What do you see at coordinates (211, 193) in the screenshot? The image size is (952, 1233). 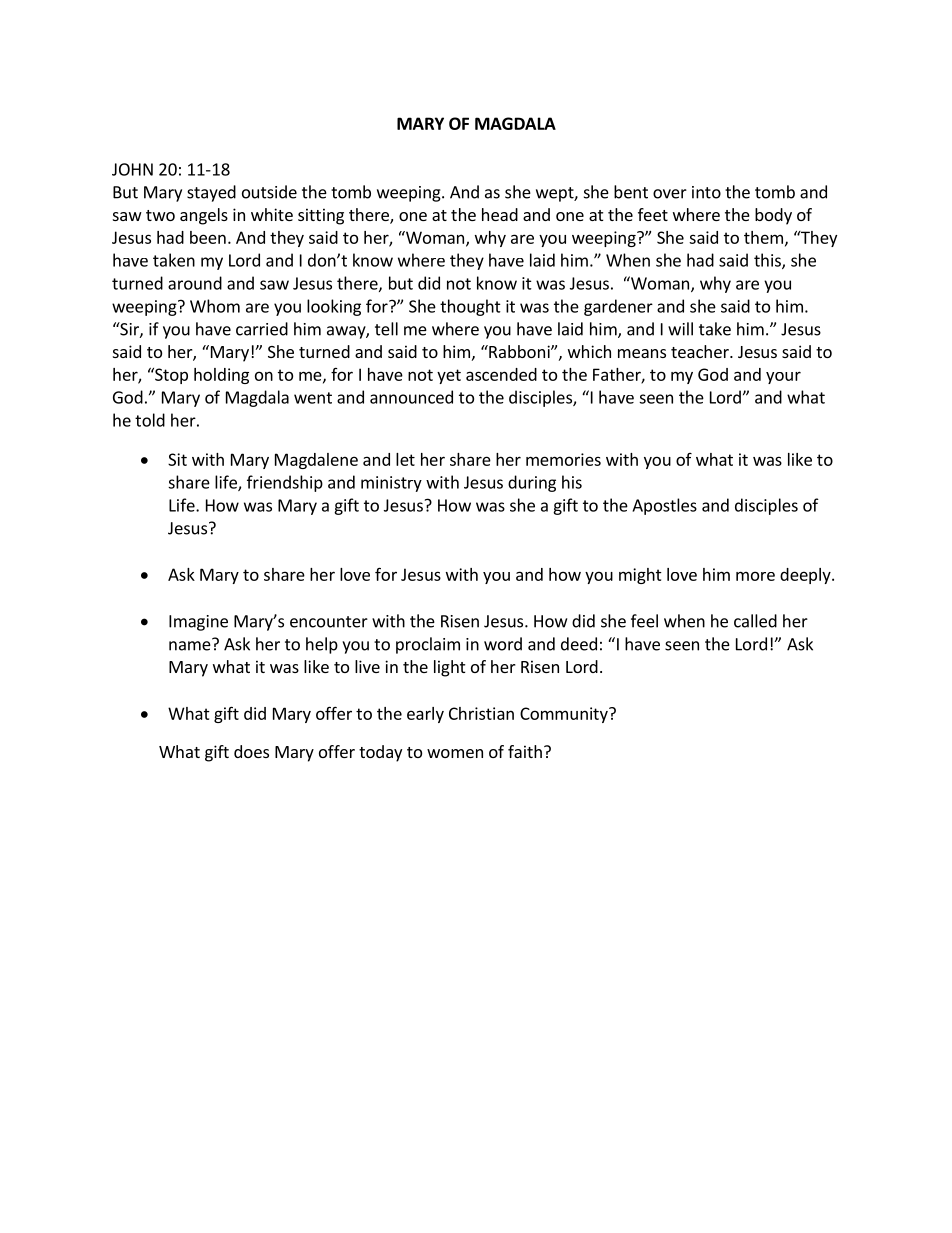 I see `stayed` at bounding box center [211, 193].
